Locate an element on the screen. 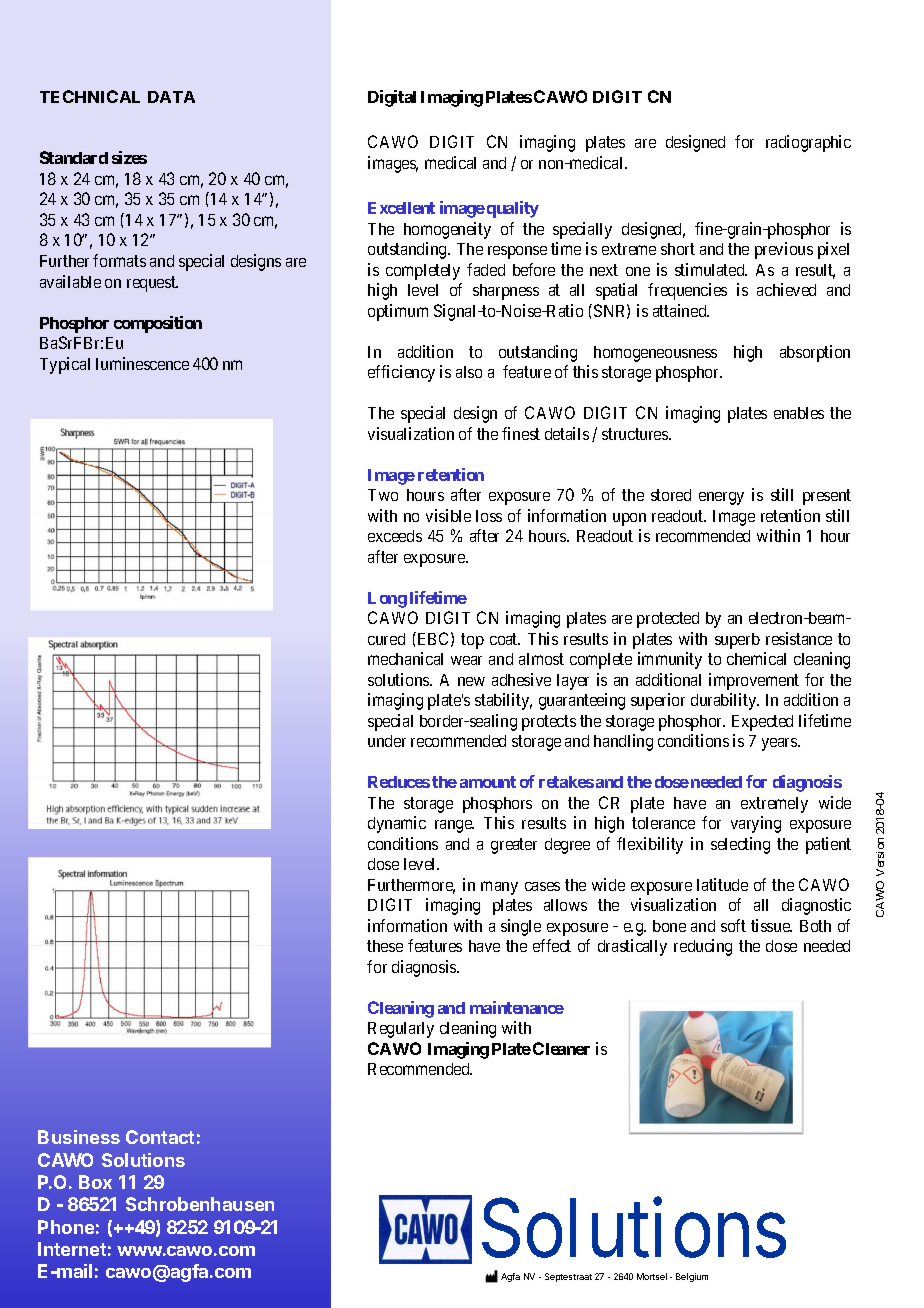  luminescence is located at coordinates (142, 363).
